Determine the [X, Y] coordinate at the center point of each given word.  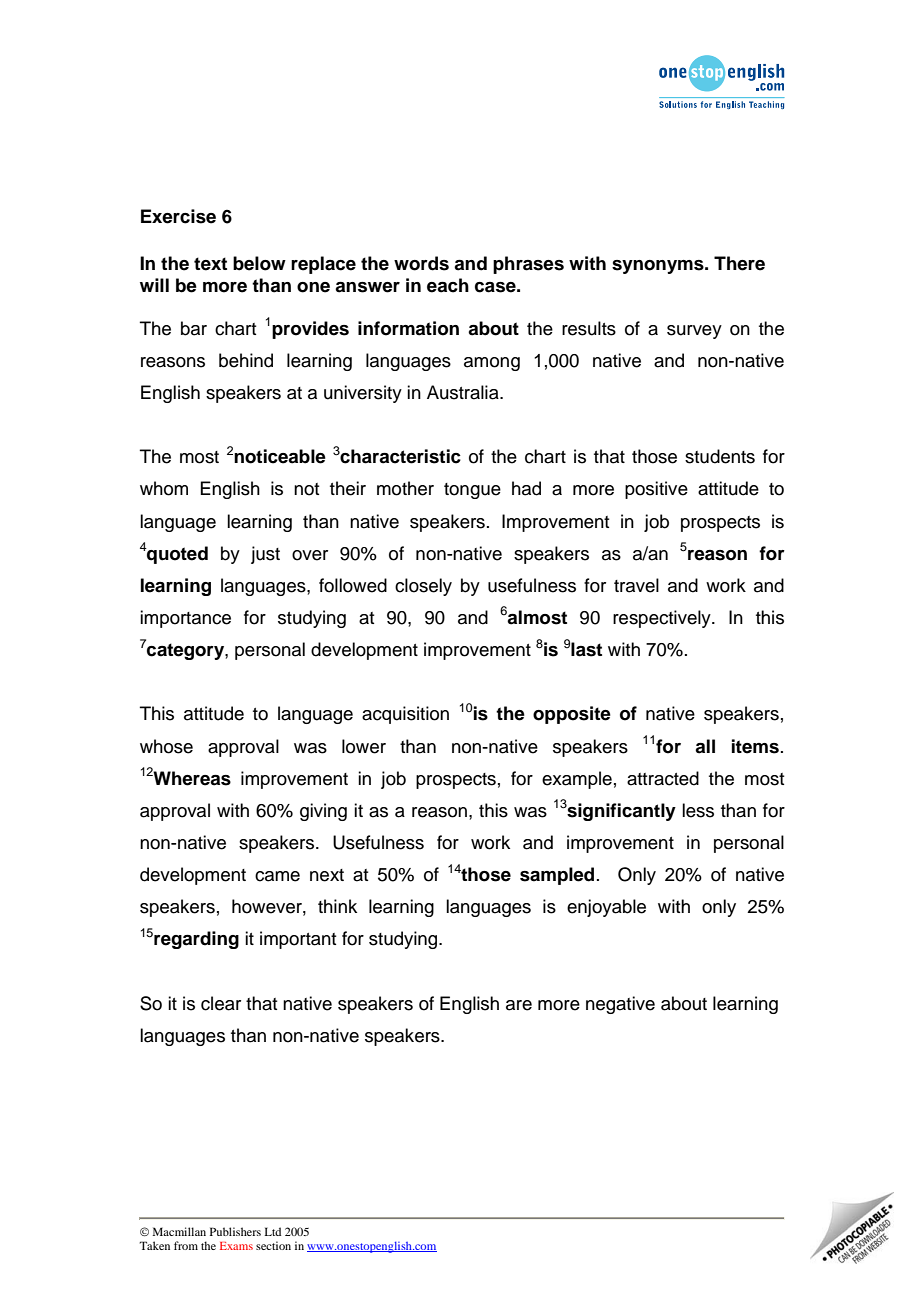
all [705, 746]
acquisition [405, 715]
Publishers [235, 1231]
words [421, 263]
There [739, 263]
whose [166, 746]
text [210, 264]
